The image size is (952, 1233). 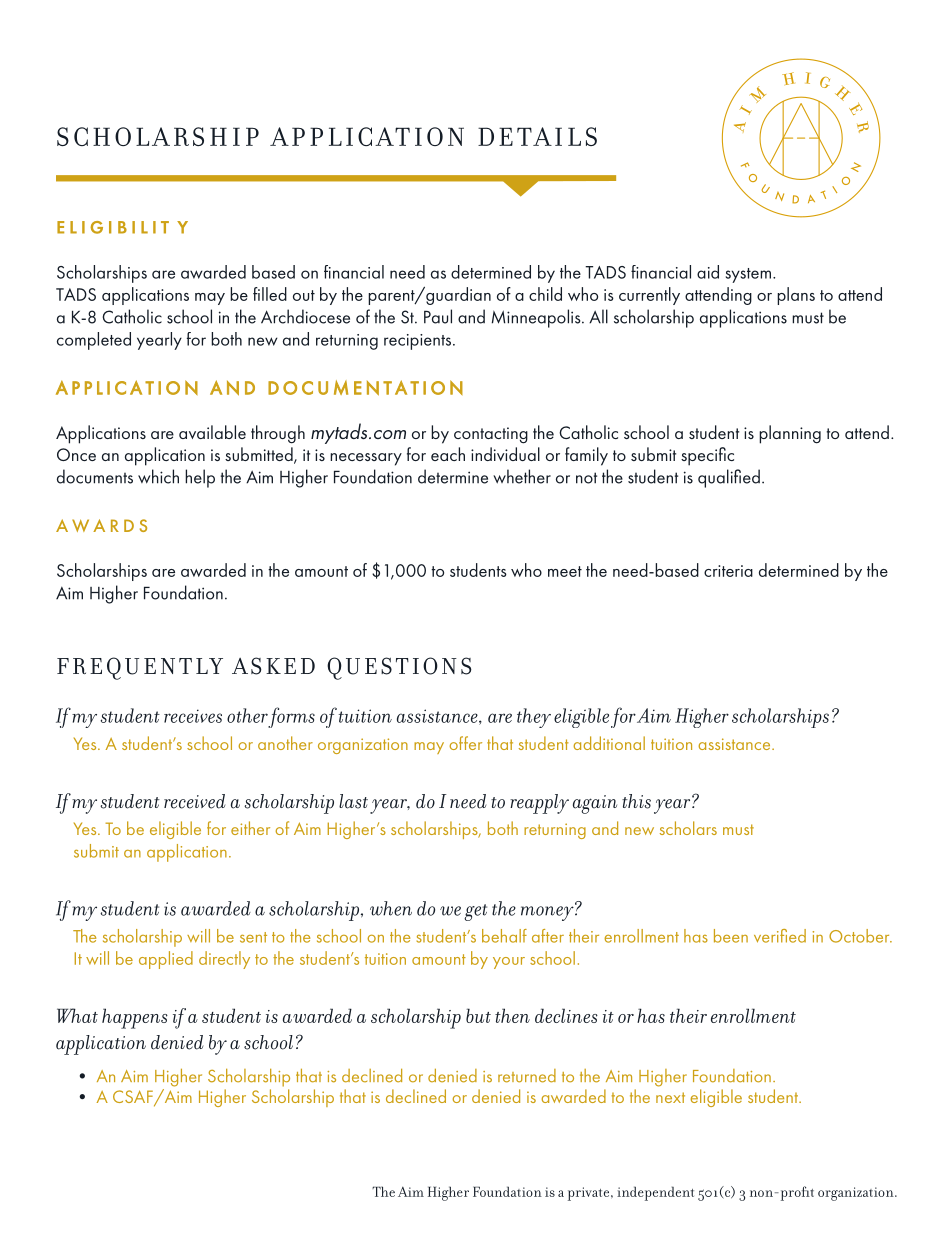 I want to click on filled, so click(x=270, y=294).
